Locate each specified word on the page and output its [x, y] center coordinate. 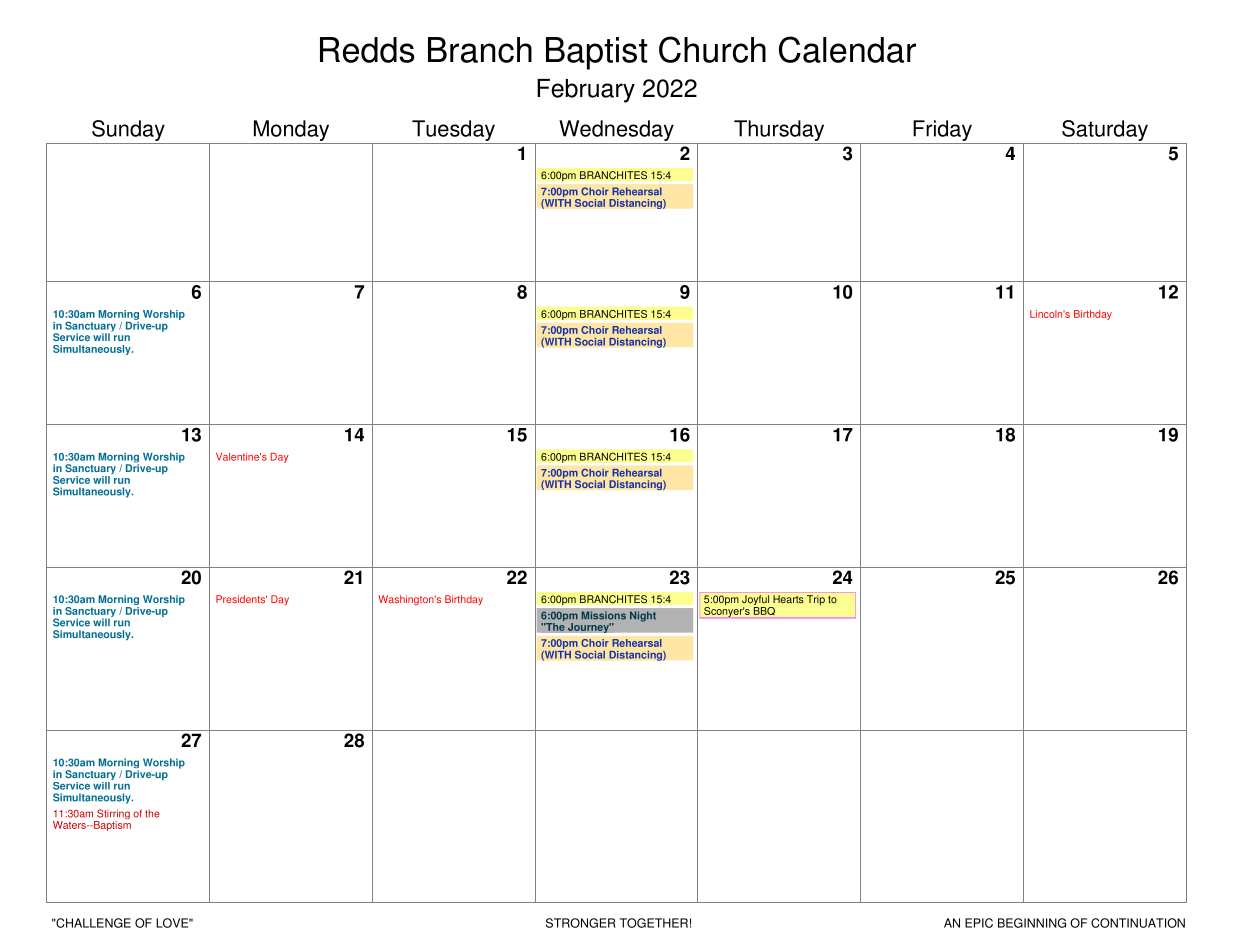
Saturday [1105, 130]
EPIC [979, 923]
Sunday [128, 130]
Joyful [756, 601]
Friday [942, 130]
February [586, 91]
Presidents [241, 599]
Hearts [788, 599]
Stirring [112, 815]
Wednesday [616, 130]
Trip [816, 600]
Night [643, 616]
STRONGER [581, 923]
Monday [291, 130]
